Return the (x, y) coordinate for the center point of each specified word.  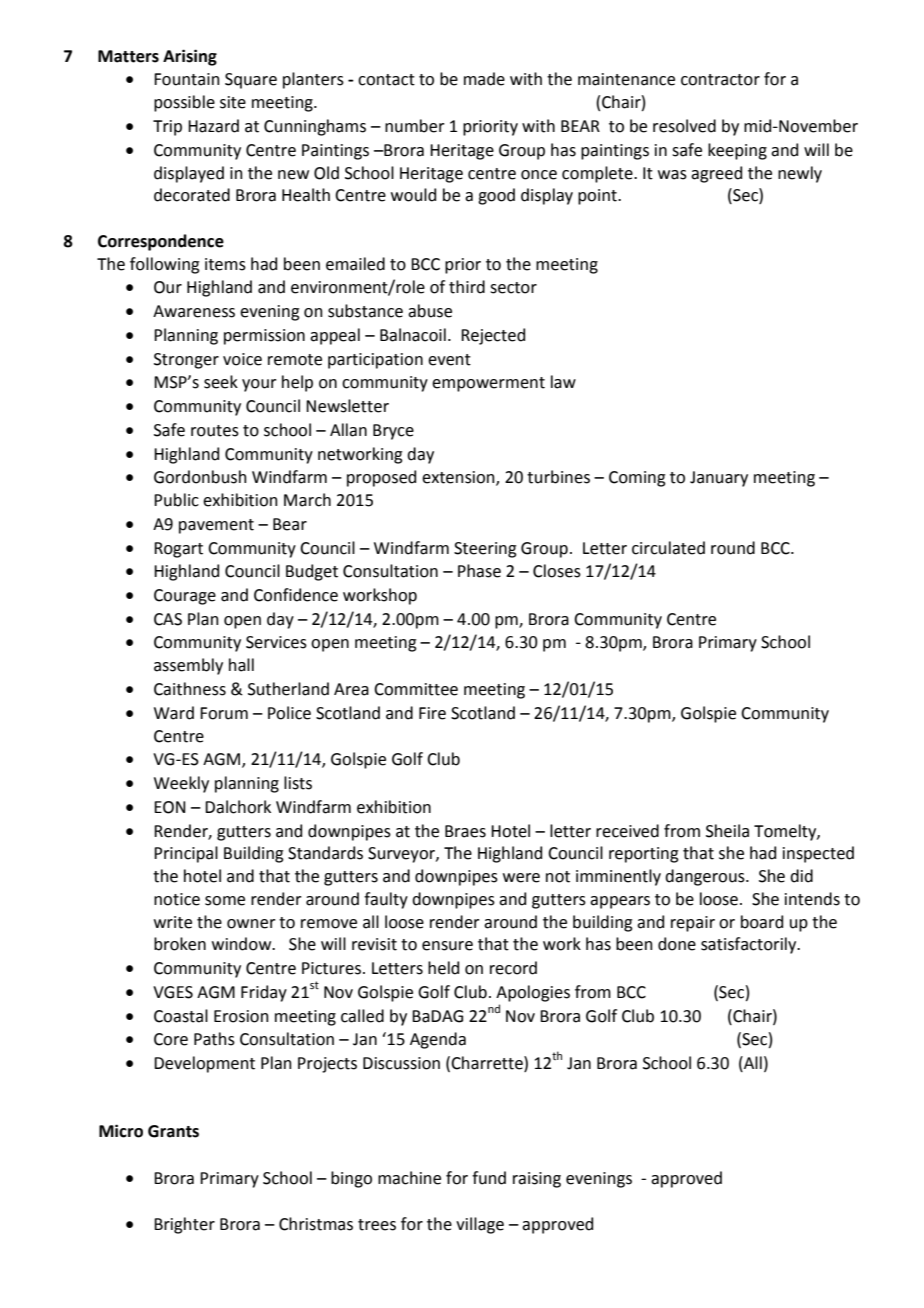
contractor (720, 80)
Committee (416, 689)
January (719, 479)
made (484, 79)
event (449, 360)
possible (184, 103)
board (762, 922)
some (225, 901)
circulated (668, 548)
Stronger (186, 361)
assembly (188, 666)
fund (489, 1178)
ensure (447, 946)
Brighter (184, 1225)
